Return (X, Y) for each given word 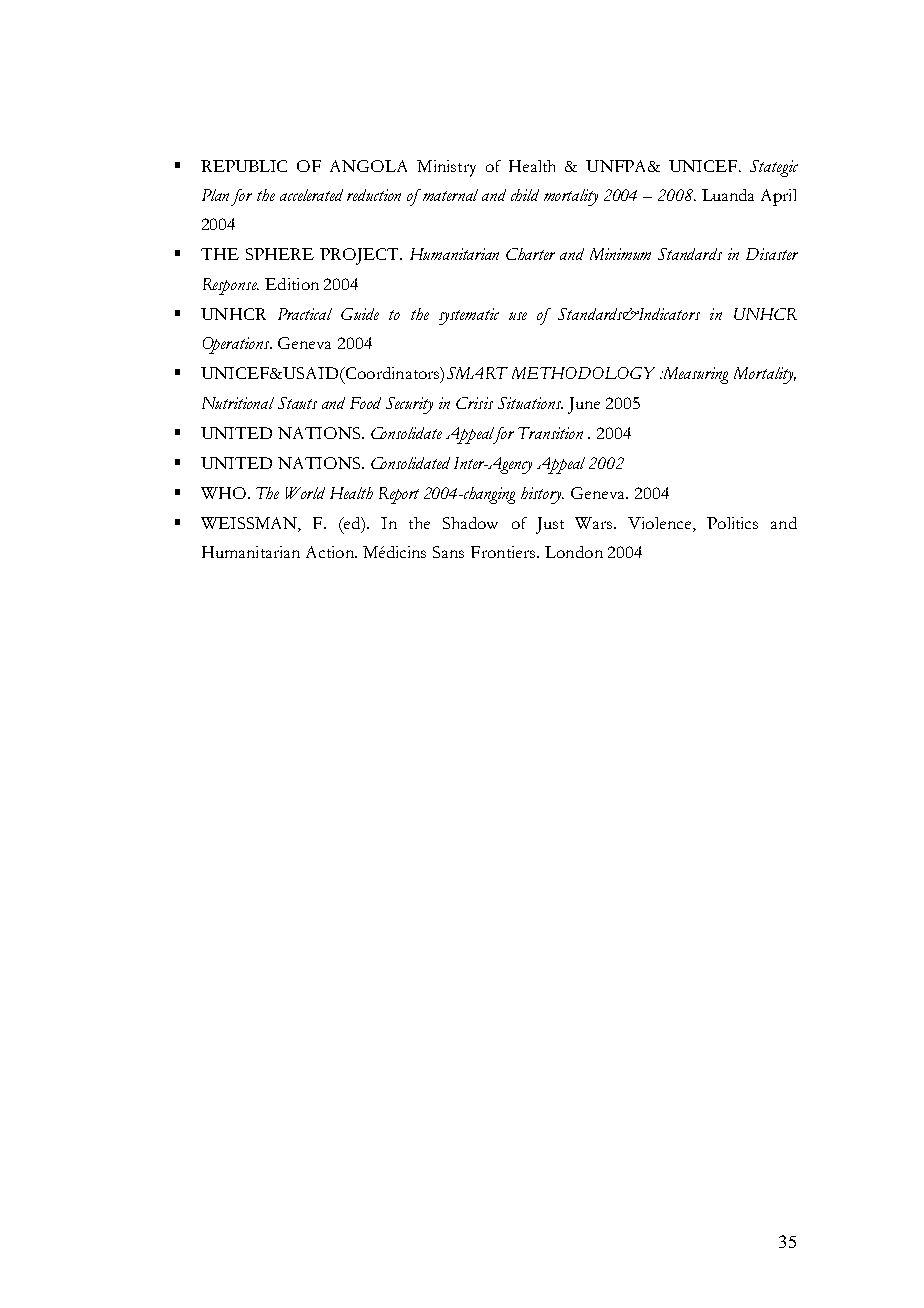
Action (331, 552)
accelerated (311, 195)
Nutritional (238, 403)
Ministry (446, 168)
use (518, 316)
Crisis (474, 403)
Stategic (774, 168)
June (584, 405)
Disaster (772, 254)
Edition (292, 284)
